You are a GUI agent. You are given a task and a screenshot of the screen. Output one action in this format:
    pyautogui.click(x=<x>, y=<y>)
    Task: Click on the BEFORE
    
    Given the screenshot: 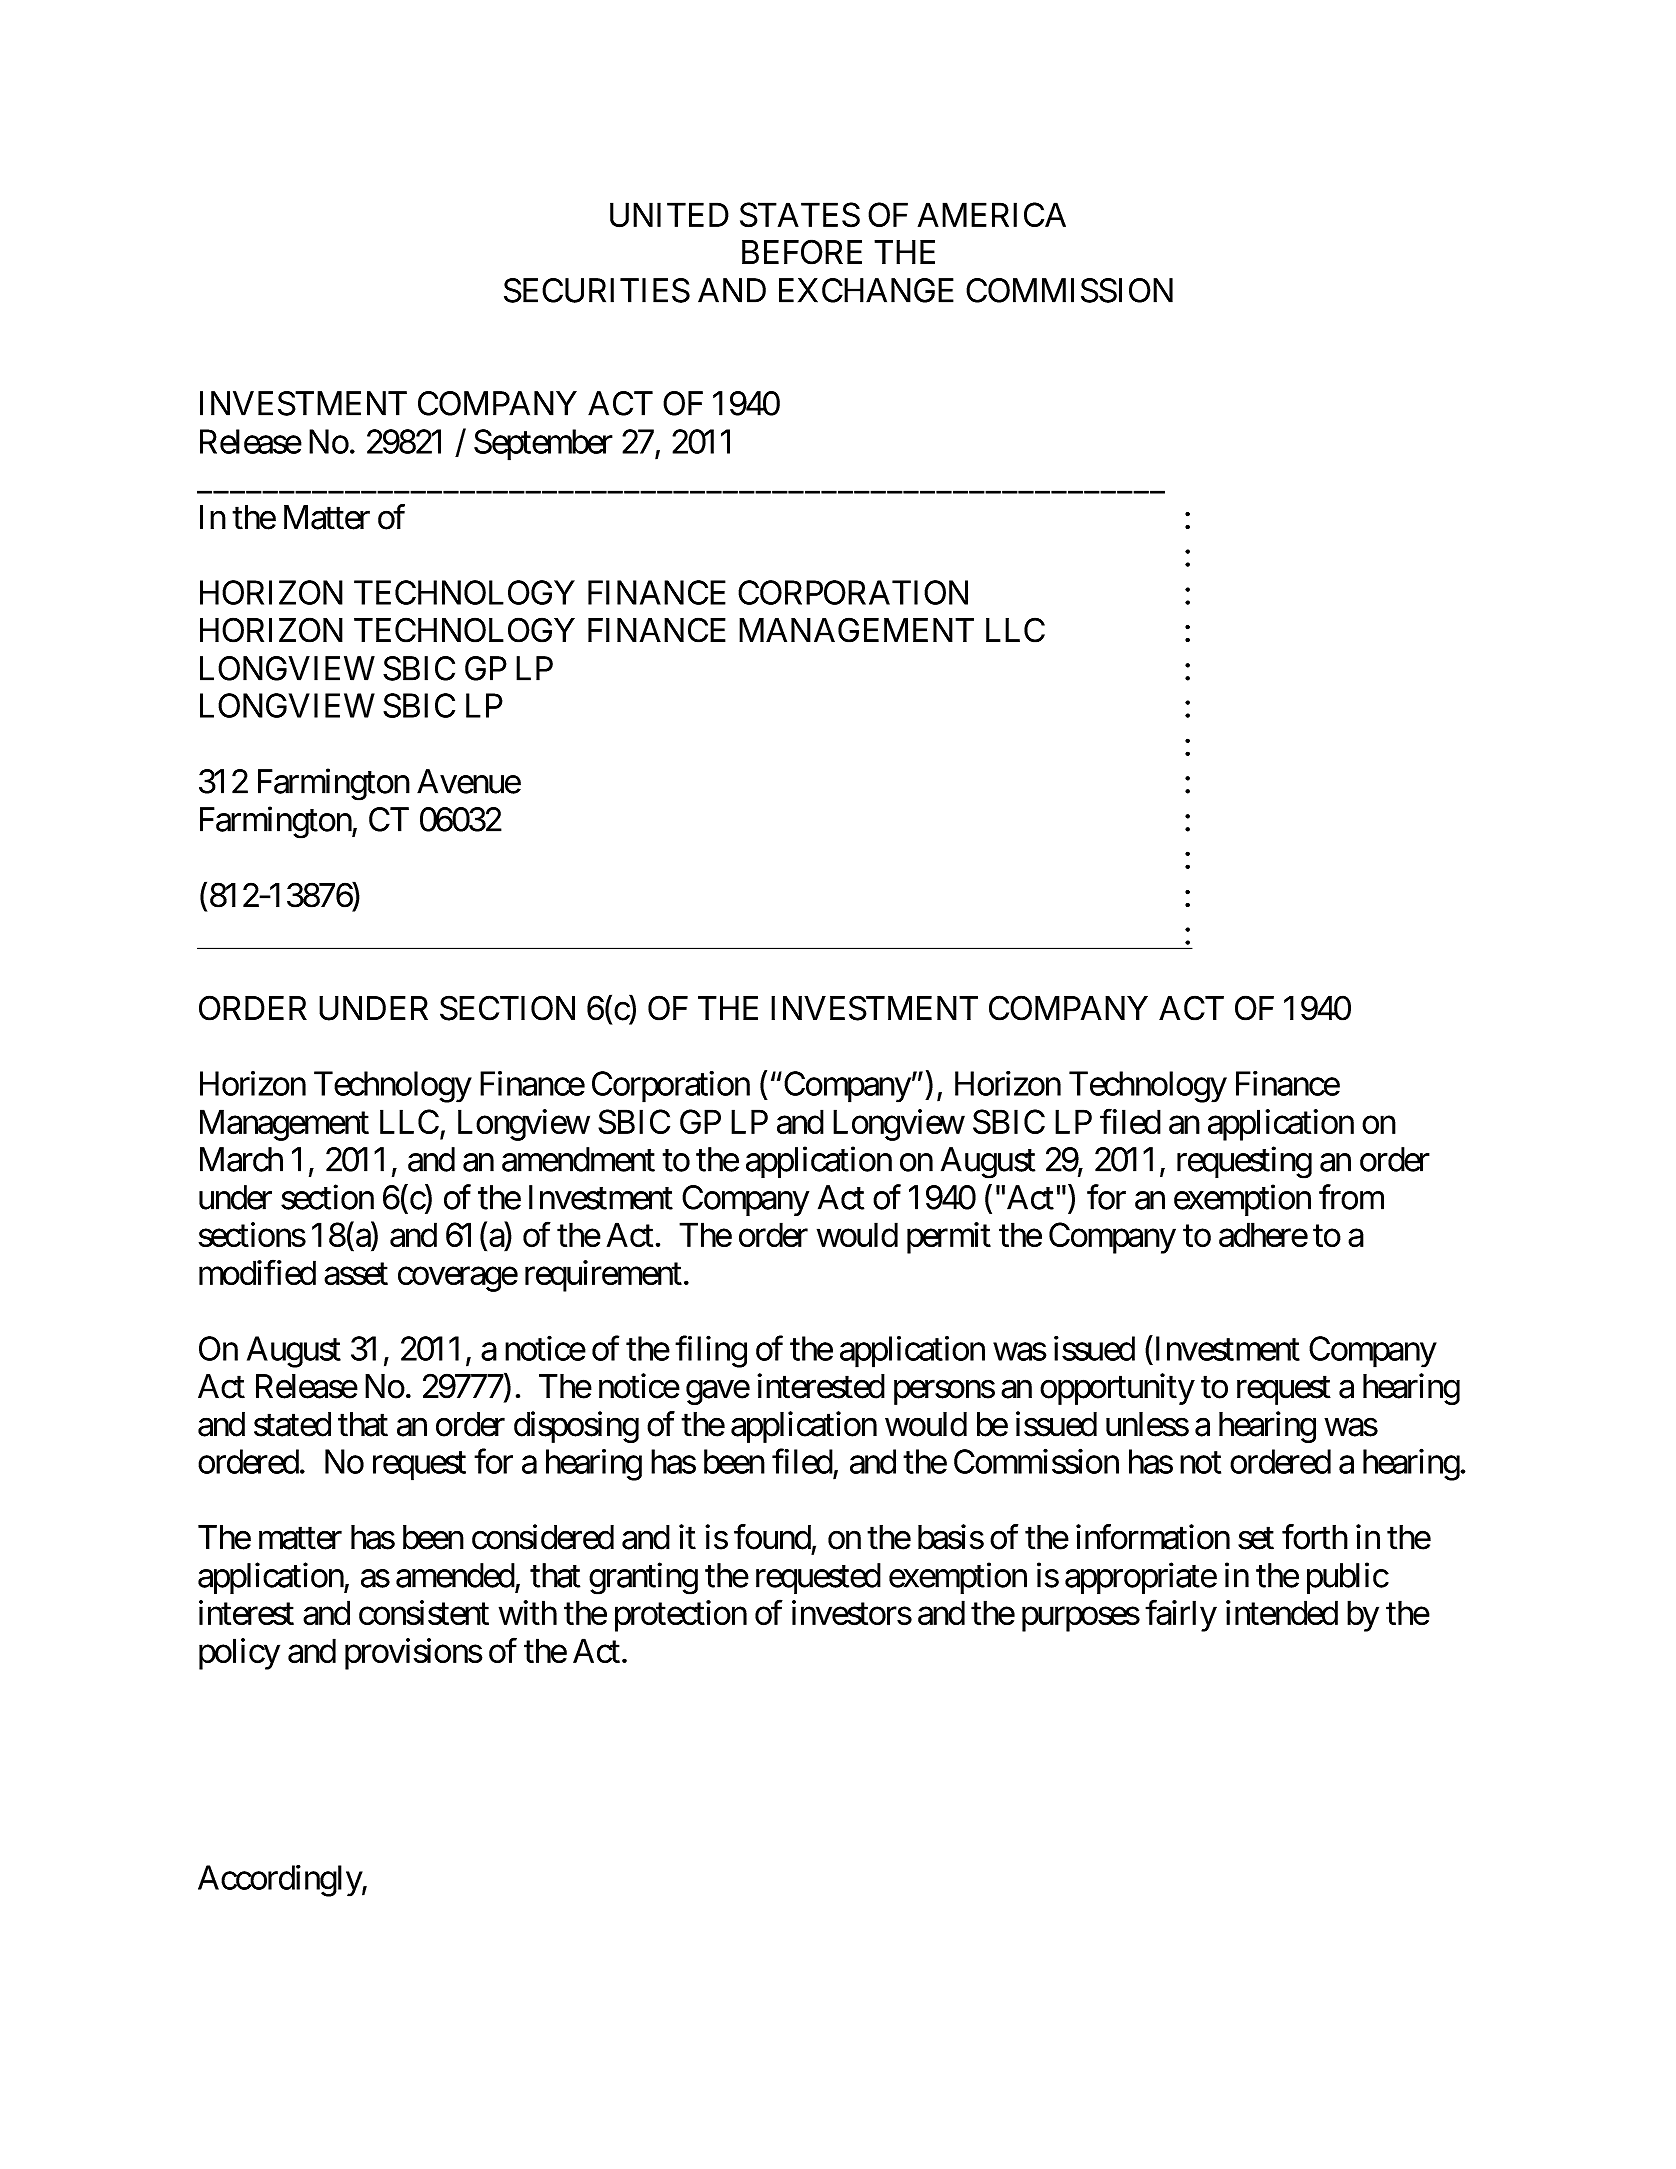 What is the action you would take?
    pyautogui.click(x=802, y=252)
